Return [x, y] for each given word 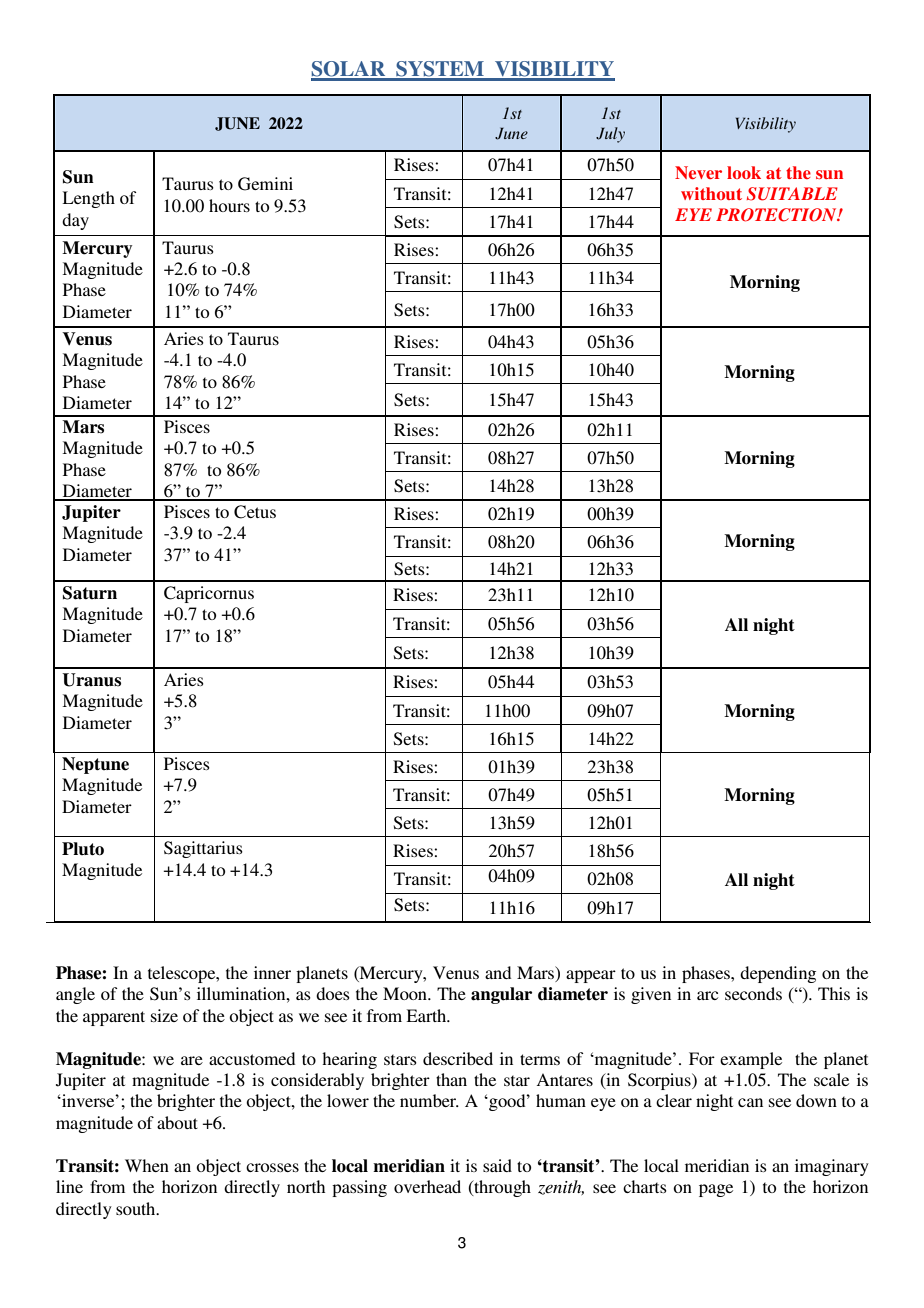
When [147, 1165]
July [610, 135]
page [716, 1190]
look [744, 172]
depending [778, 974]
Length [88, 199]
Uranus [91, 680]
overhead [427, 1186]
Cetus [255, 512]
